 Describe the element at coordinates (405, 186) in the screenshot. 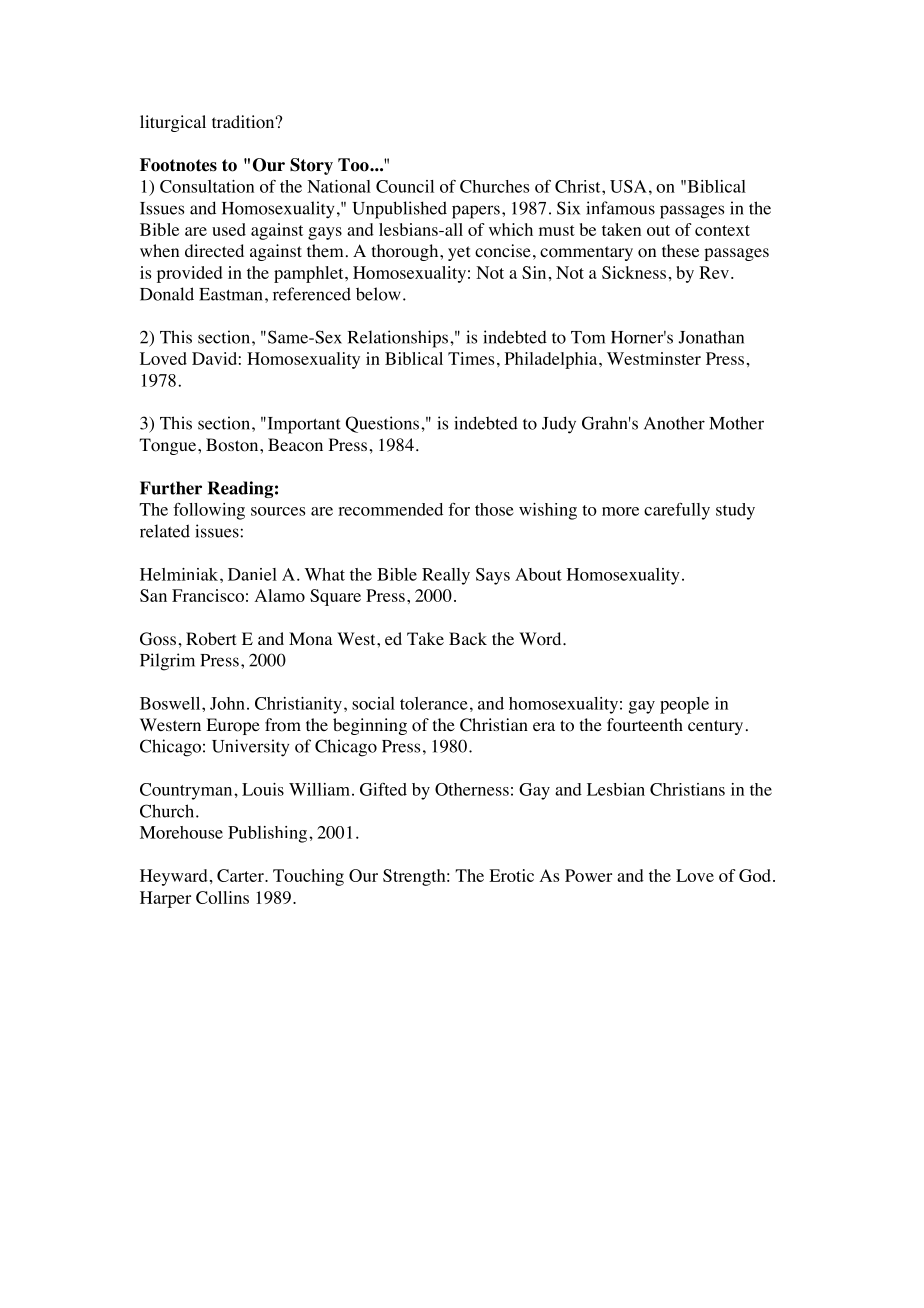

I see `Council` at that location.
